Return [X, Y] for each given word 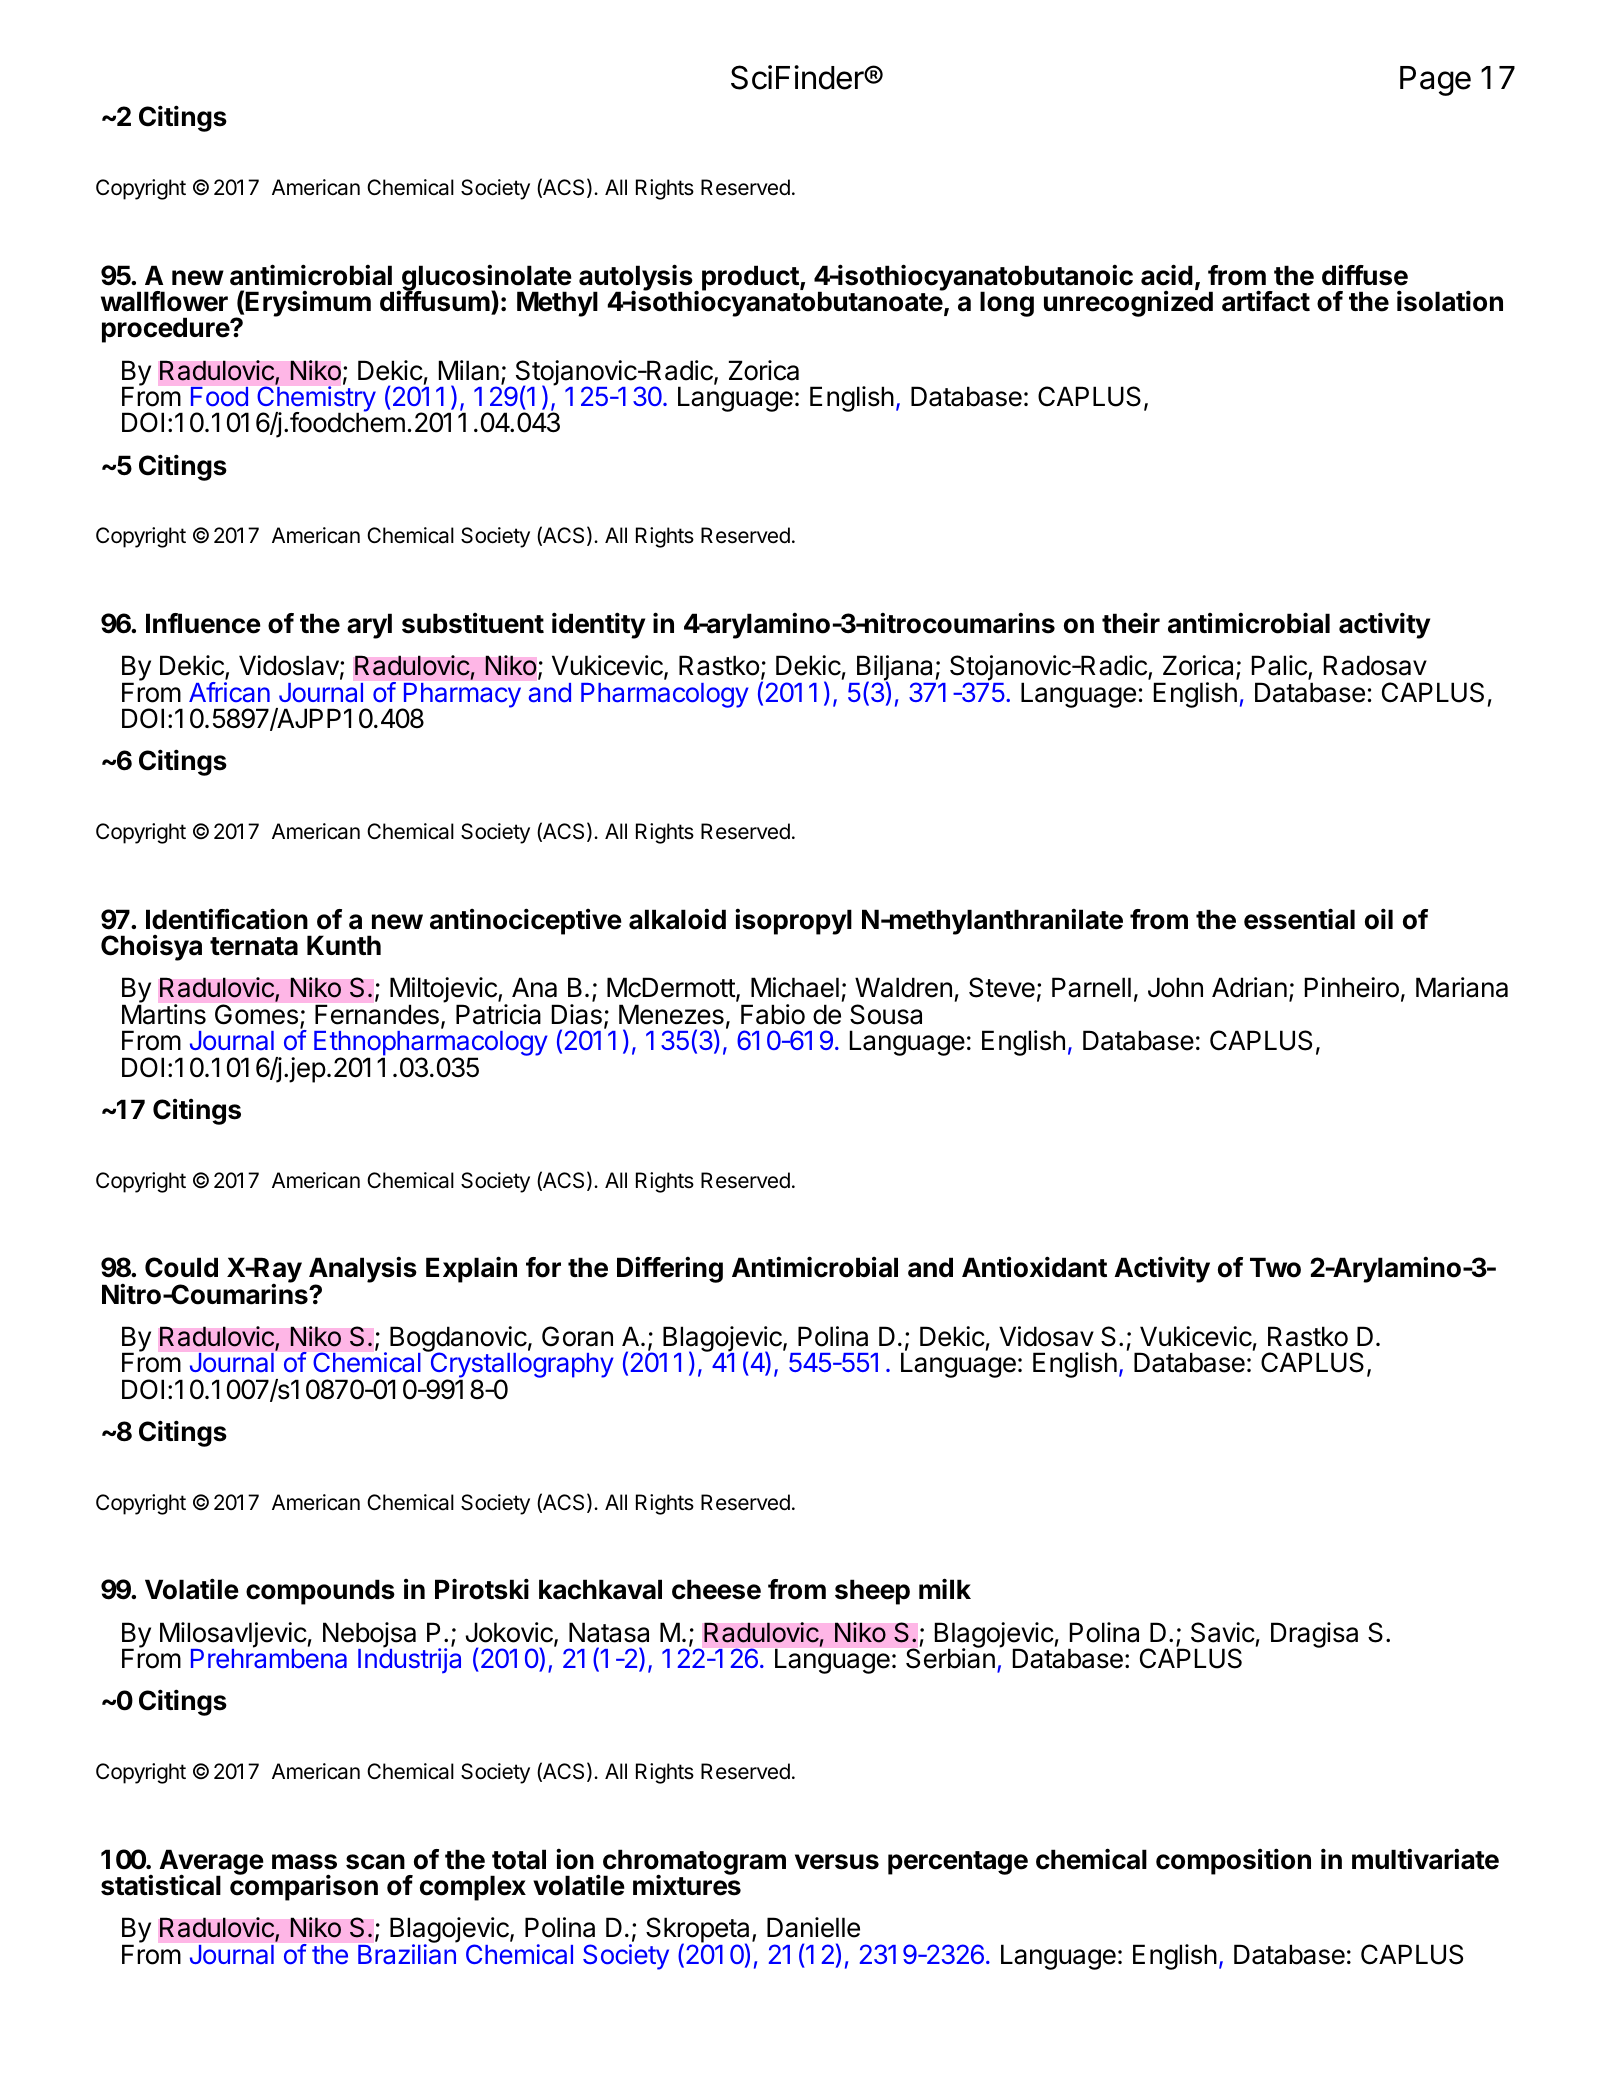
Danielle [813, 1927]
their [1131, 623]
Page [1435, 81]
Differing [670, 1269]
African [229, 692]
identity [598, 625]
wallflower [164, 301]
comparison [304, 1887]
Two [1275, 1267]
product [751, 278]
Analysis [363, 1271]
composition [1233, 1861]
